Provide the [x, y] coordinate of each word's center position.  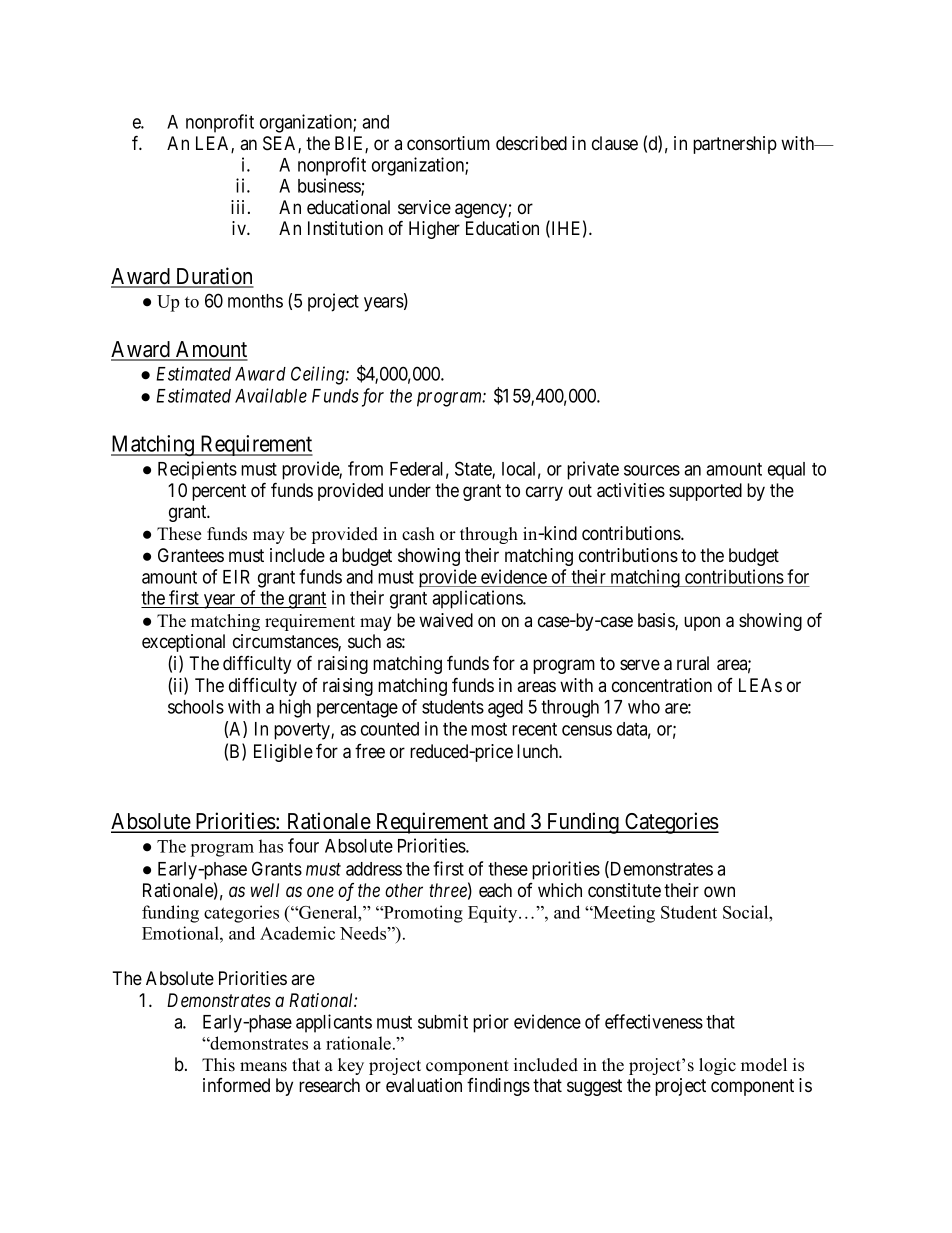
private [593, 470]
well [264, 890]
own [719, 892]
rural [693, 663]
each [495, 890]
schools [196, 707]
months [255, 301]
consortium [448, 143]
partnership [735, 145]
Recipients [197, 470]
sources [652, 470]
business [330, 186]
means [263, 1067]
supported [705, 492]
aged [505, 709]
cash [418, 534]
